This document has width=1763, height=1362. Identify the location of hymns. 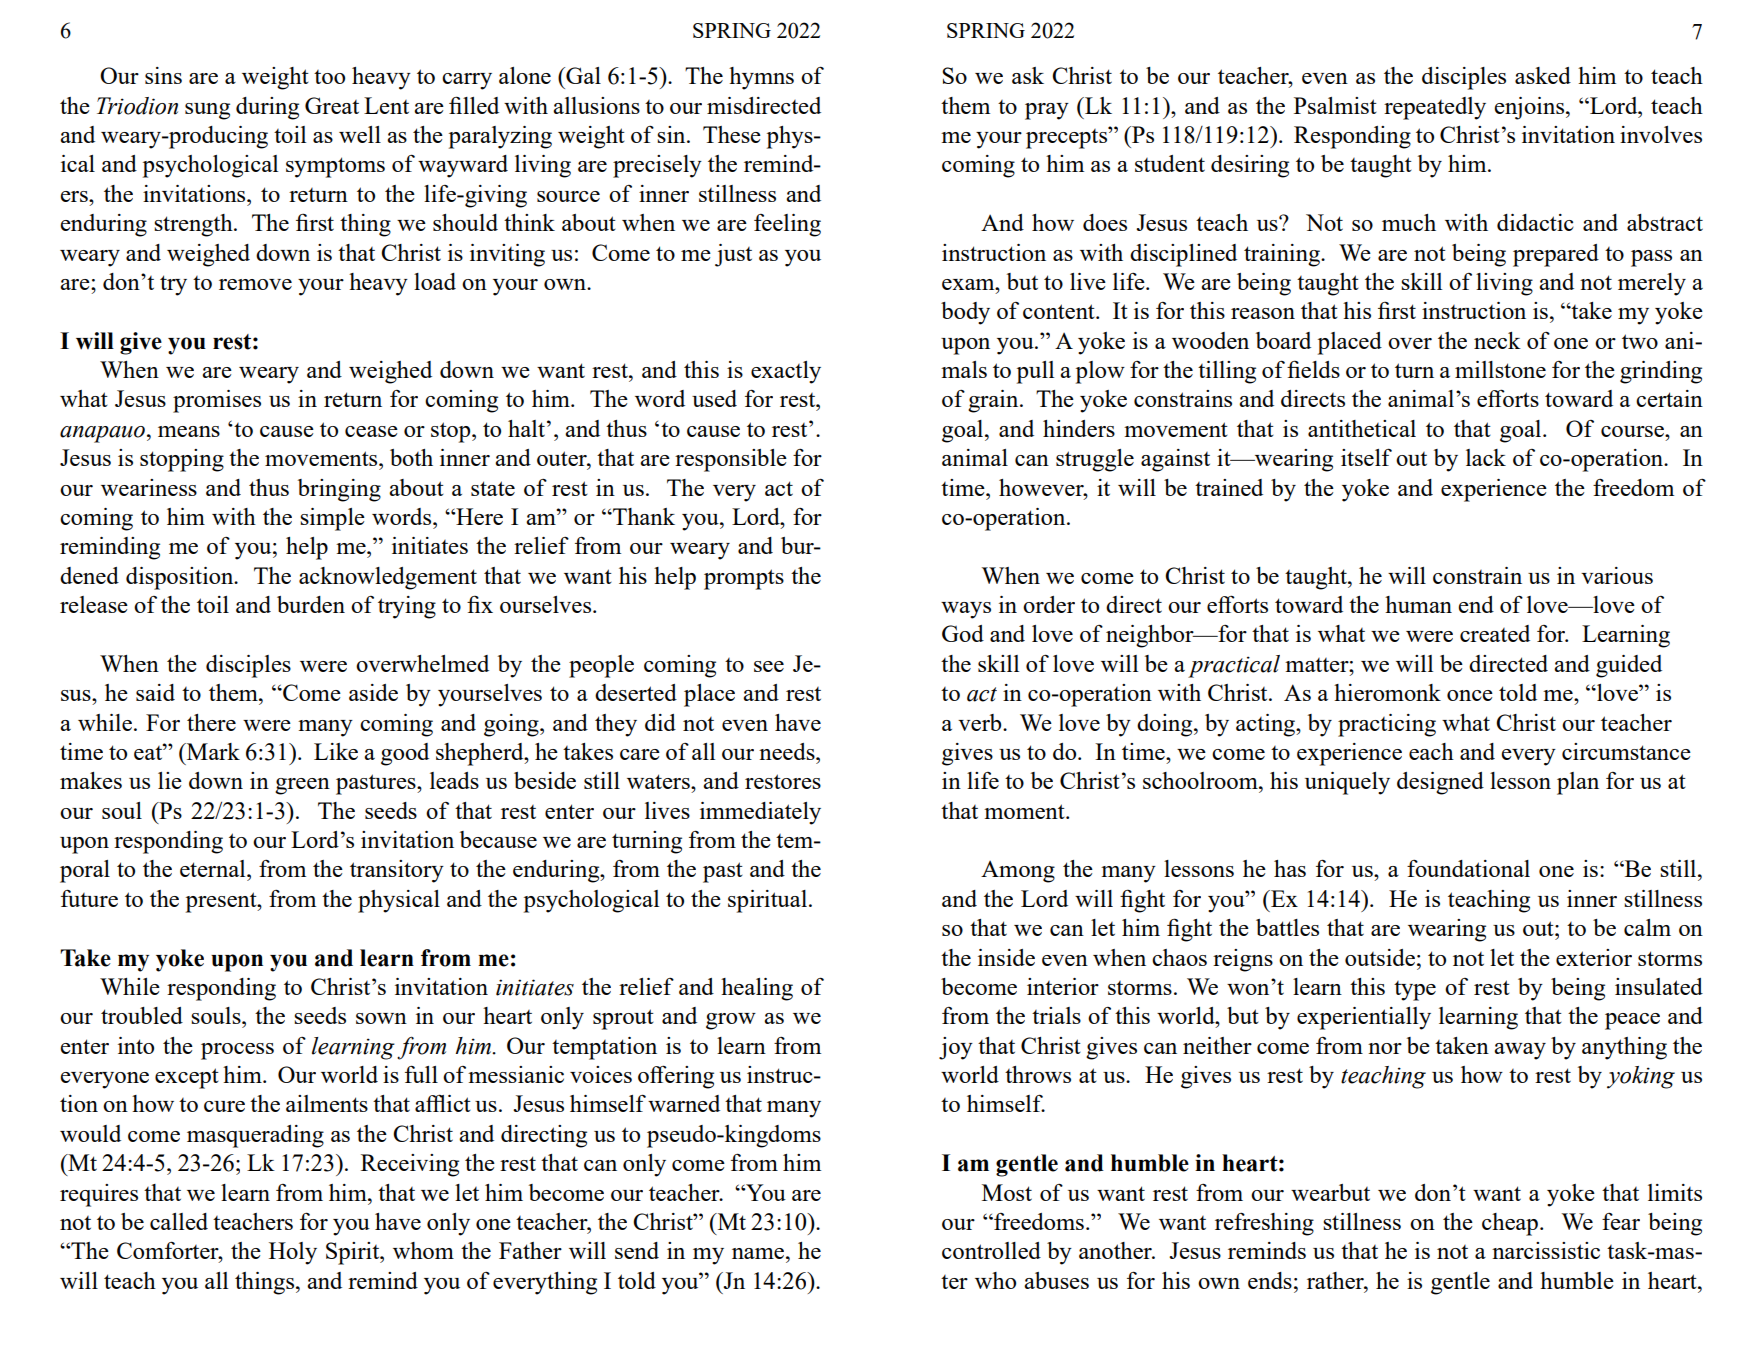
(761, 78).
